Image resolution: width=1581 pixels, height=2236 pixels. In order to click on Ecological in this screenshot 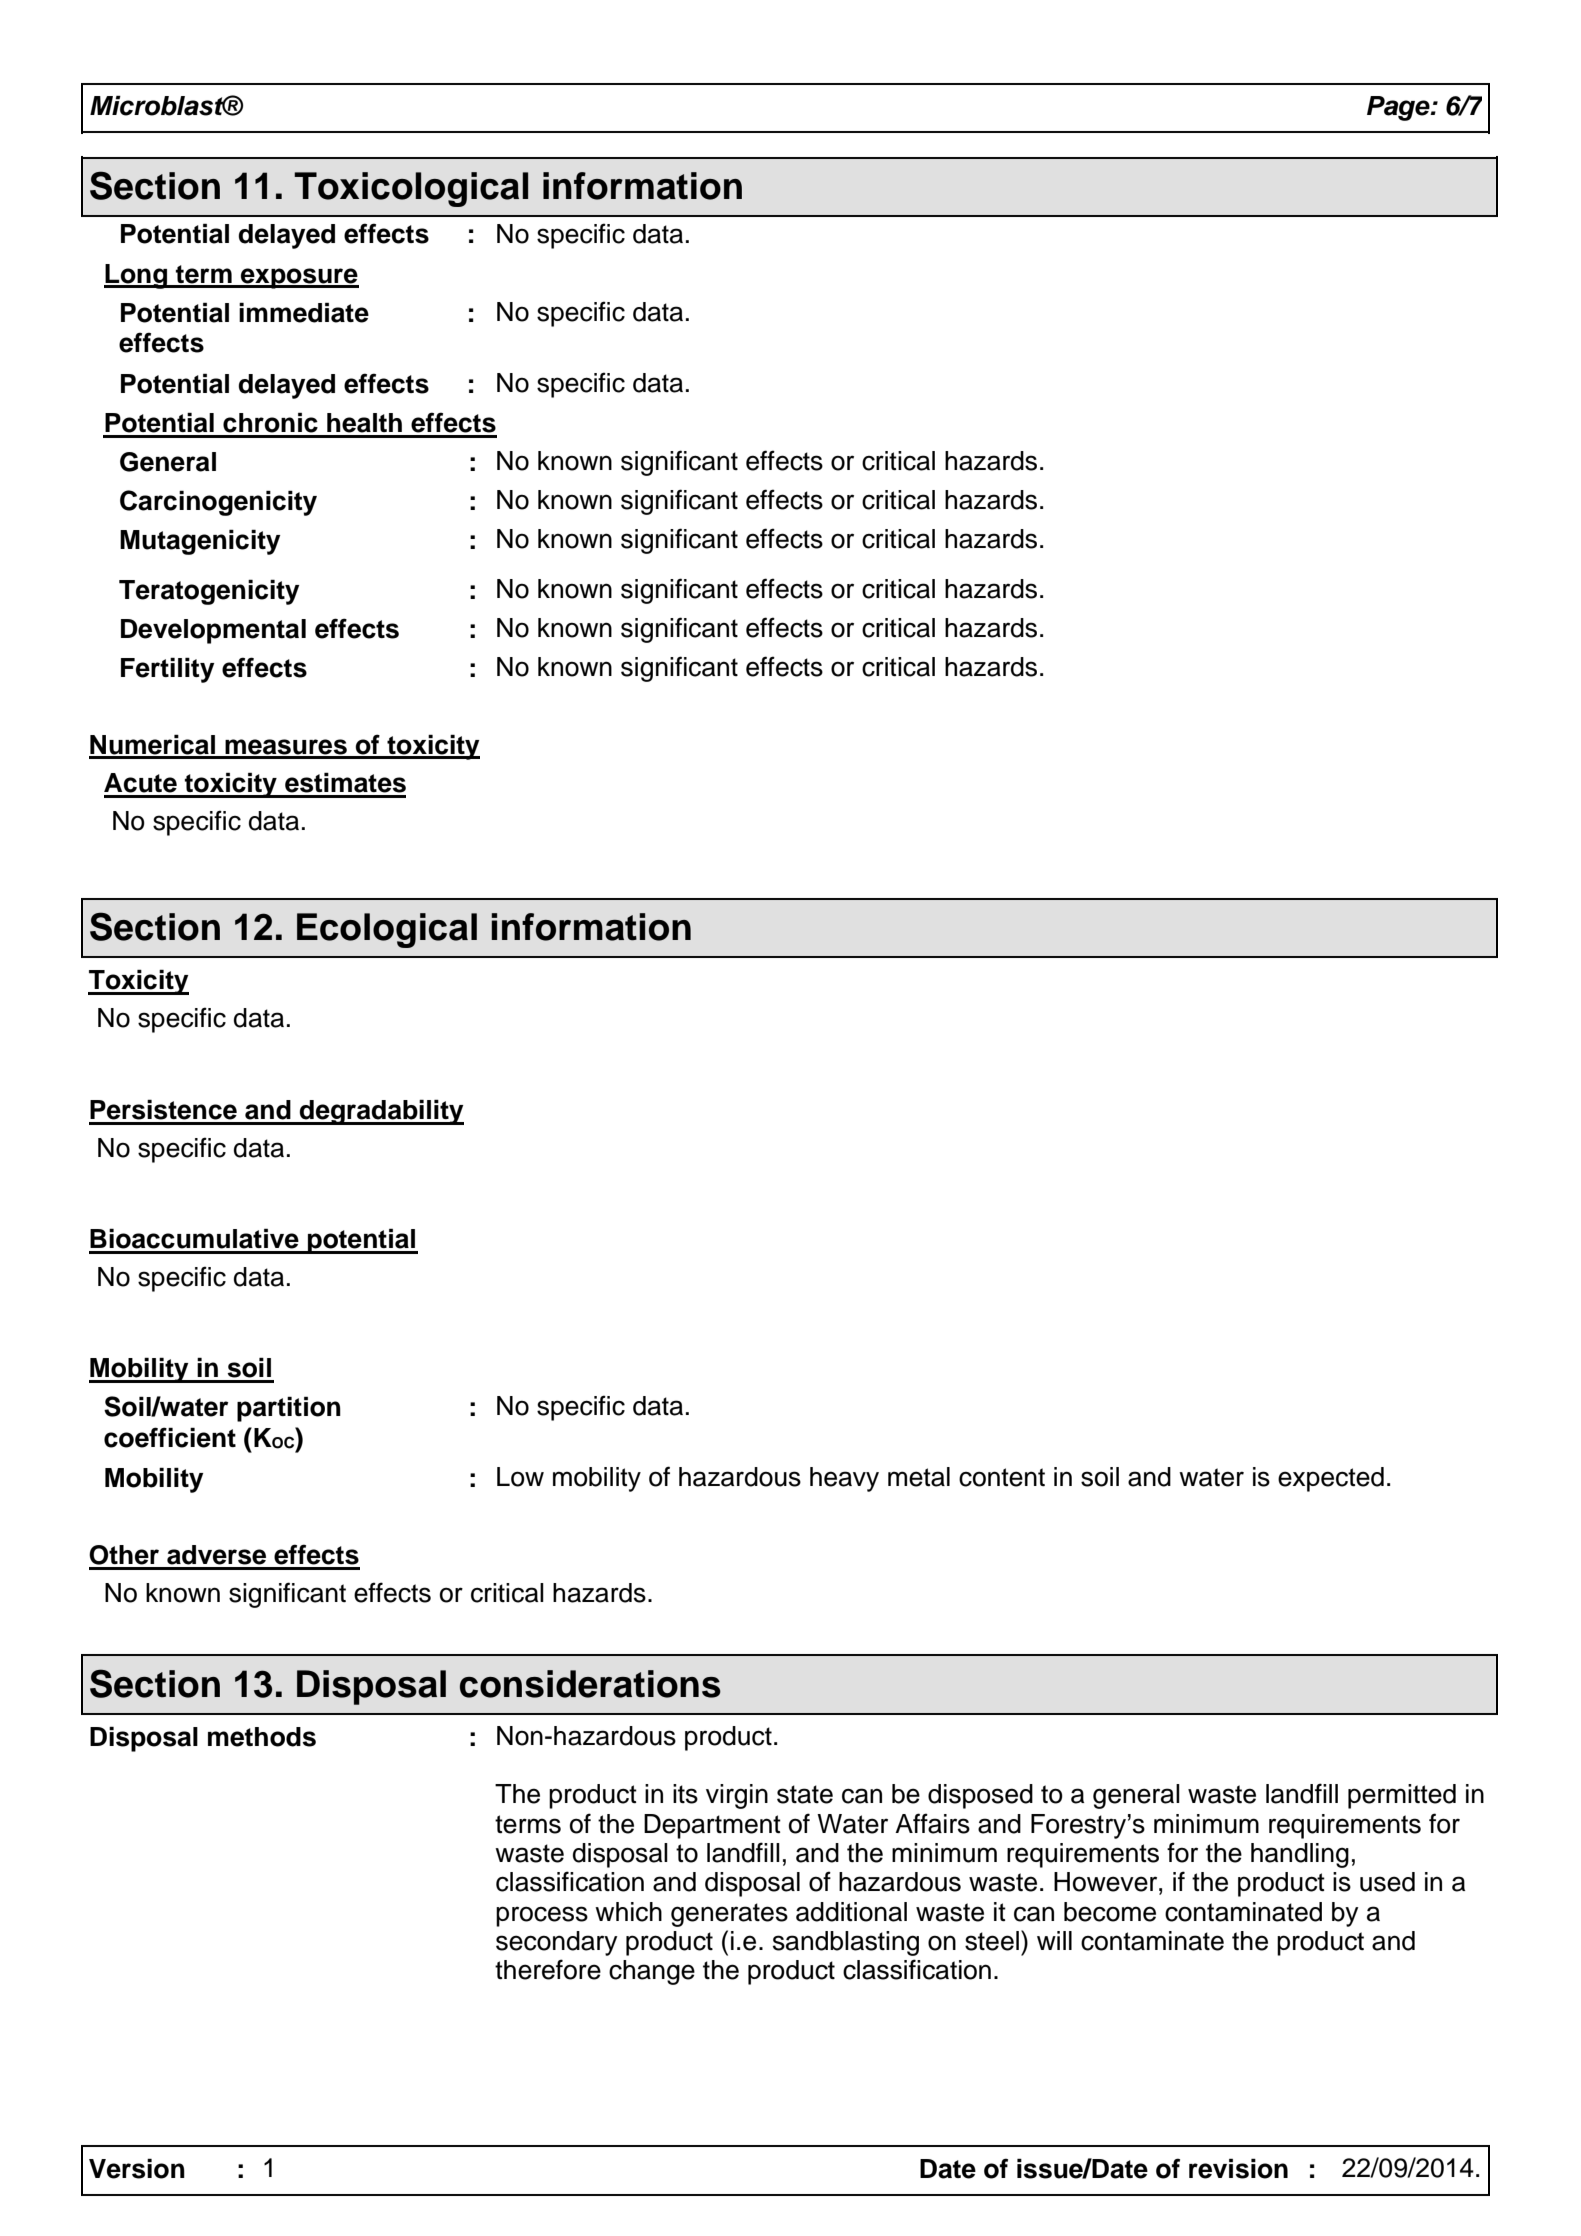, I will do `click(387, 930)`.
